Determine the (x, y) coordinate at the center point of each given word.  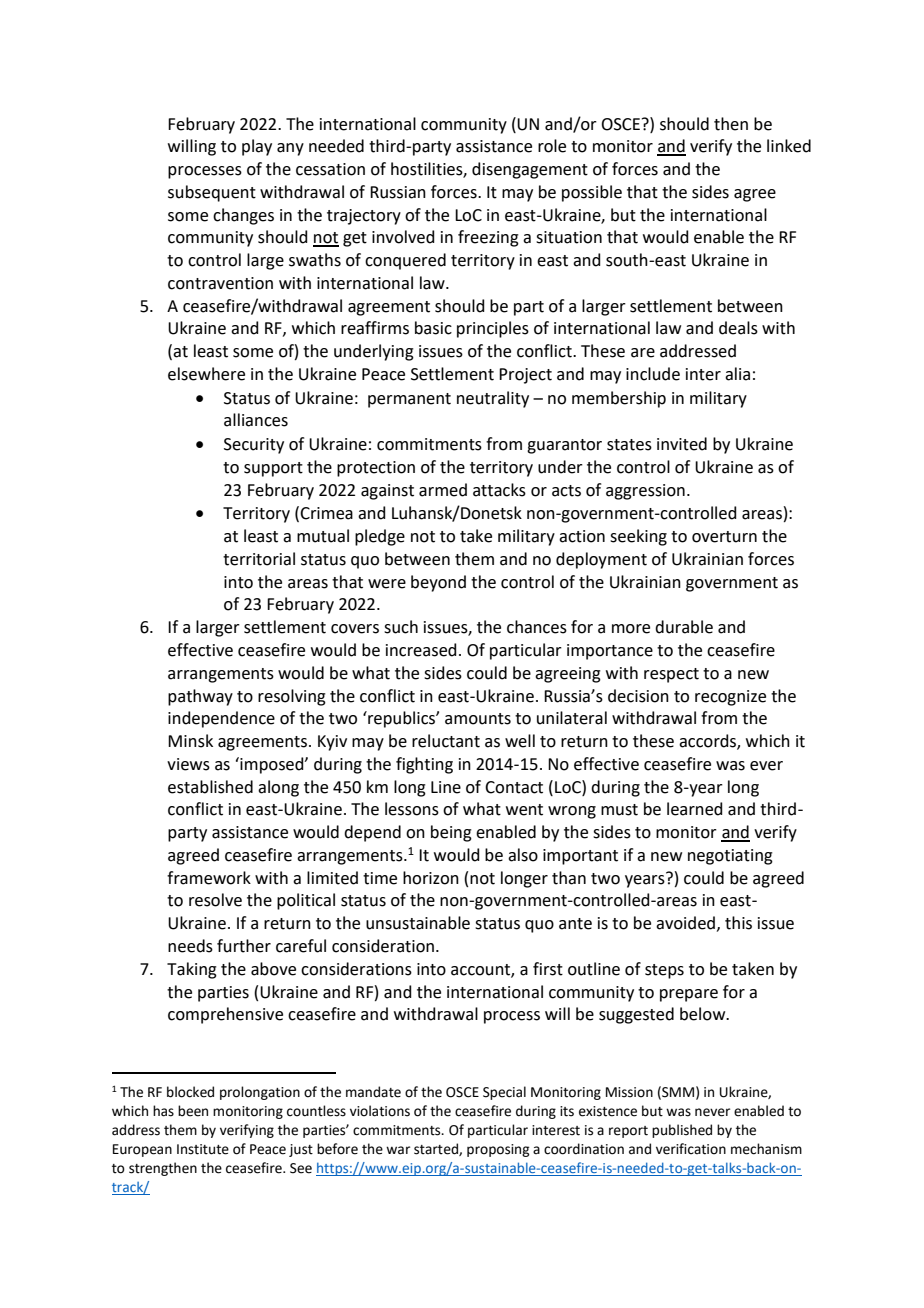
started (437, 1149)
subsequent (212, 193)
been (193, 1111)
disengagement (530, 170)
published (682, 1131)
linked (789, 146)
